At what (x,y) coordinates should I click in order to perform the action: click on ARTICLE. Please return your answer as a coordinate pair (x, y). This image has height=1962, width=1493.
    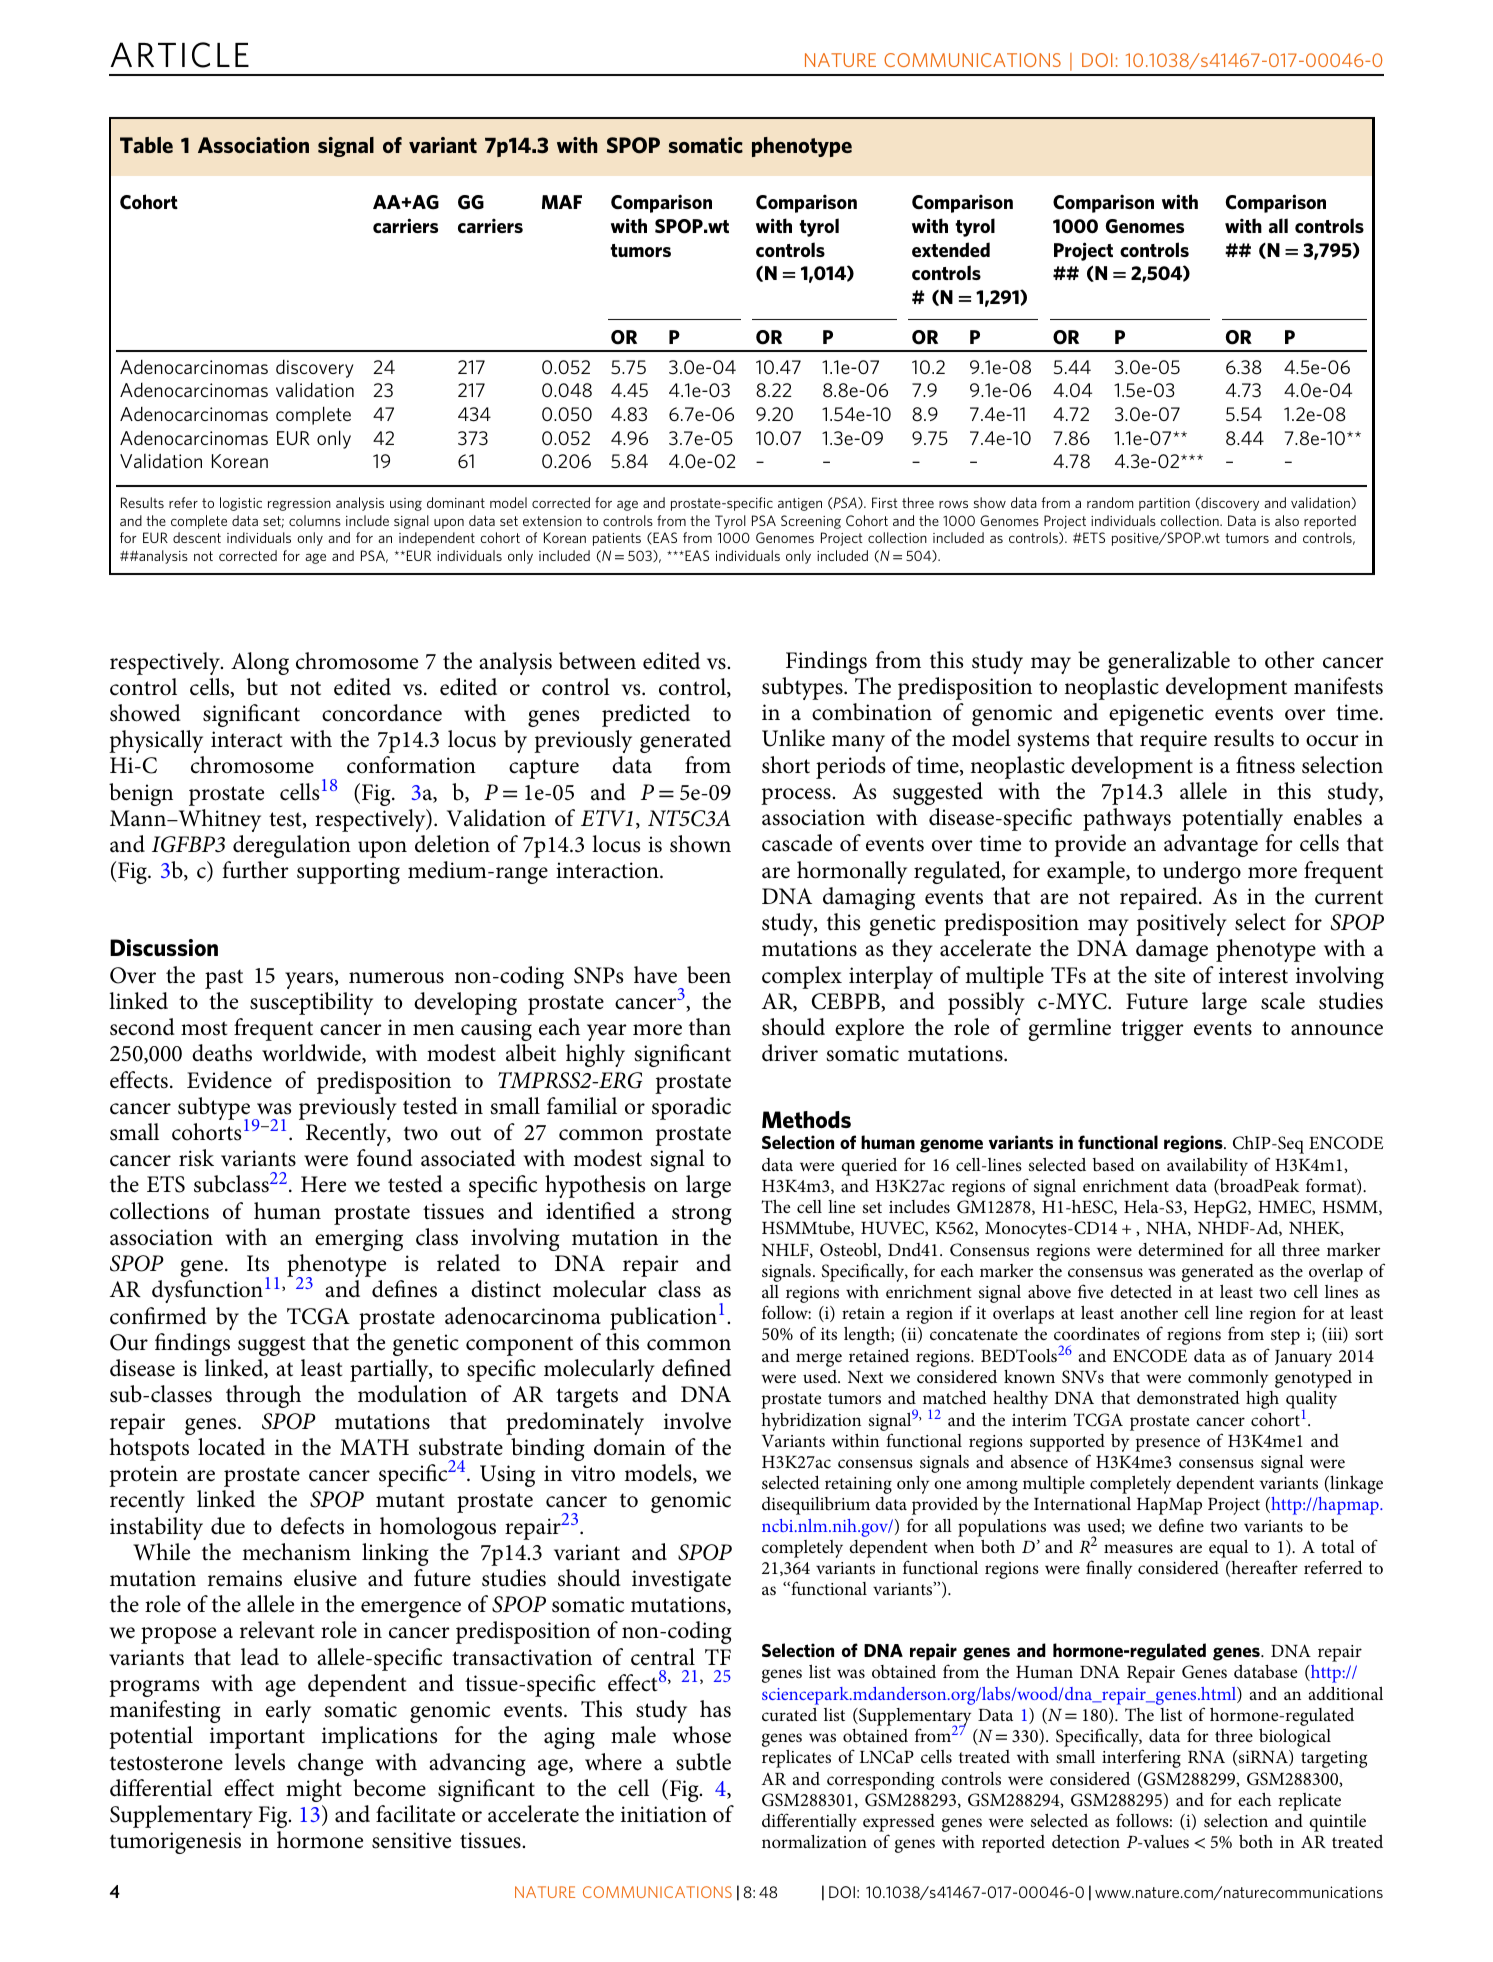
    Looking at the image, I should click on (179, 55).
